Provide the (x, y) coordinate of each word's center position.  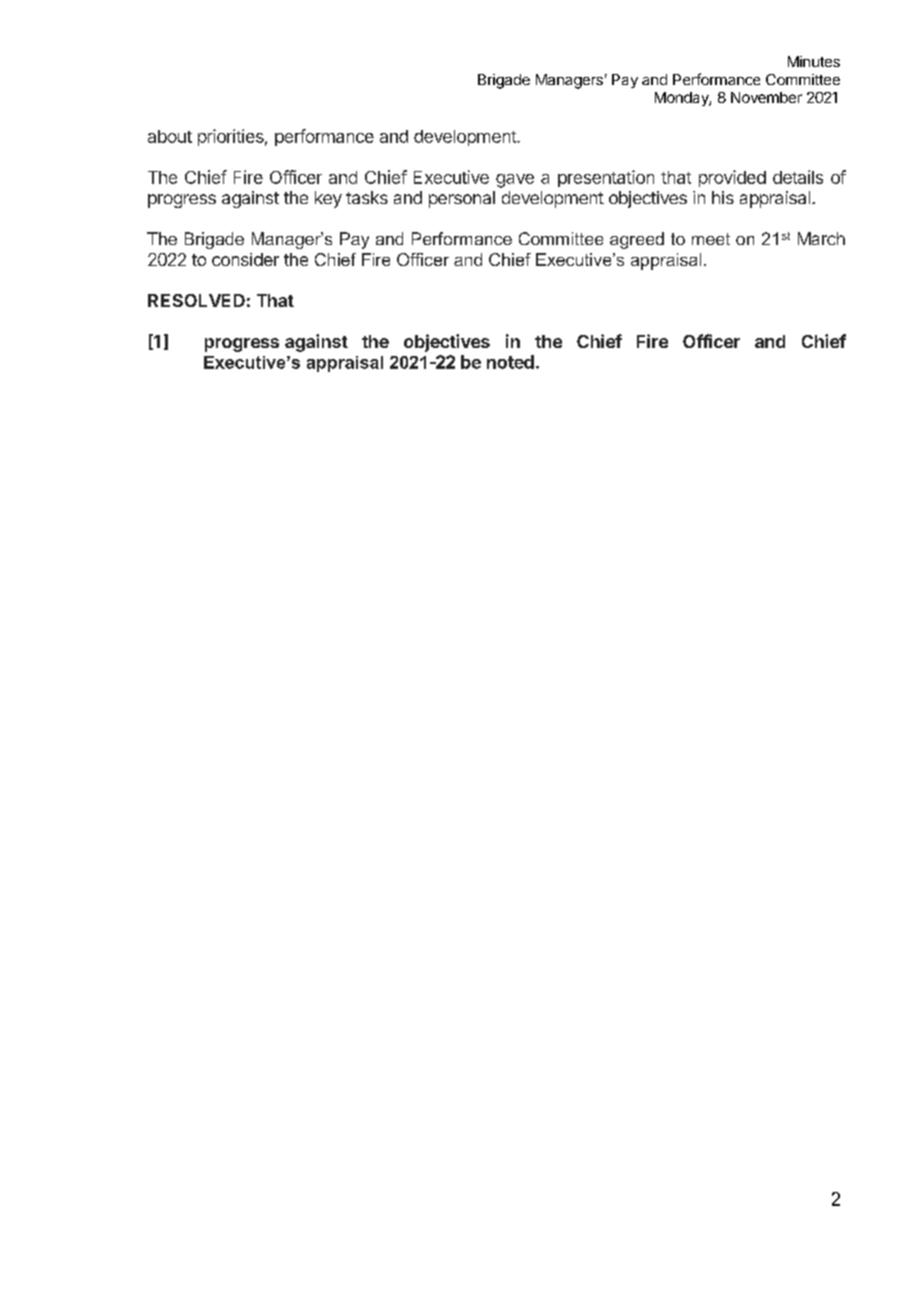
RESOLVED (196, 300)
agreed (637, 240)
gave (515, 181)
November (766, 97)
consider (245, 259)
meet (711, 239)
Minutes (814, 61)
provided (732, 178)
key (328, 199)
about (170, 136)
